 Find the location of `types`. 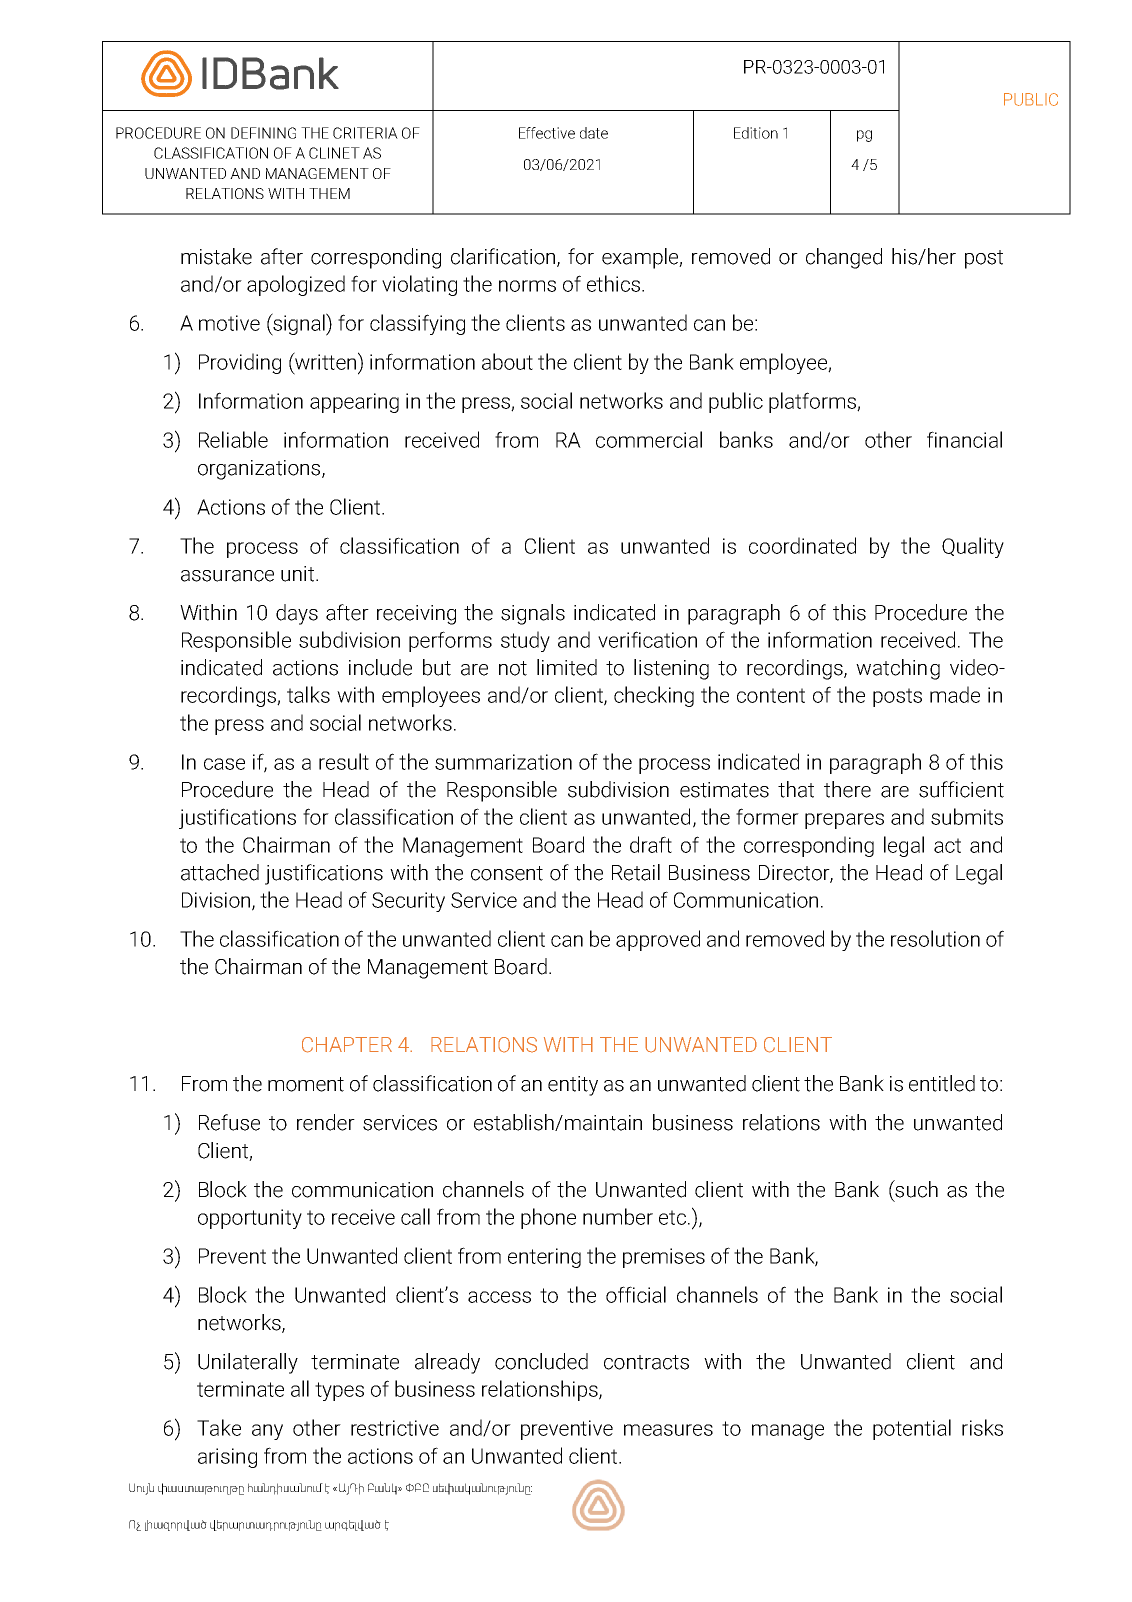

types is located at coordinates (339, 1391).
